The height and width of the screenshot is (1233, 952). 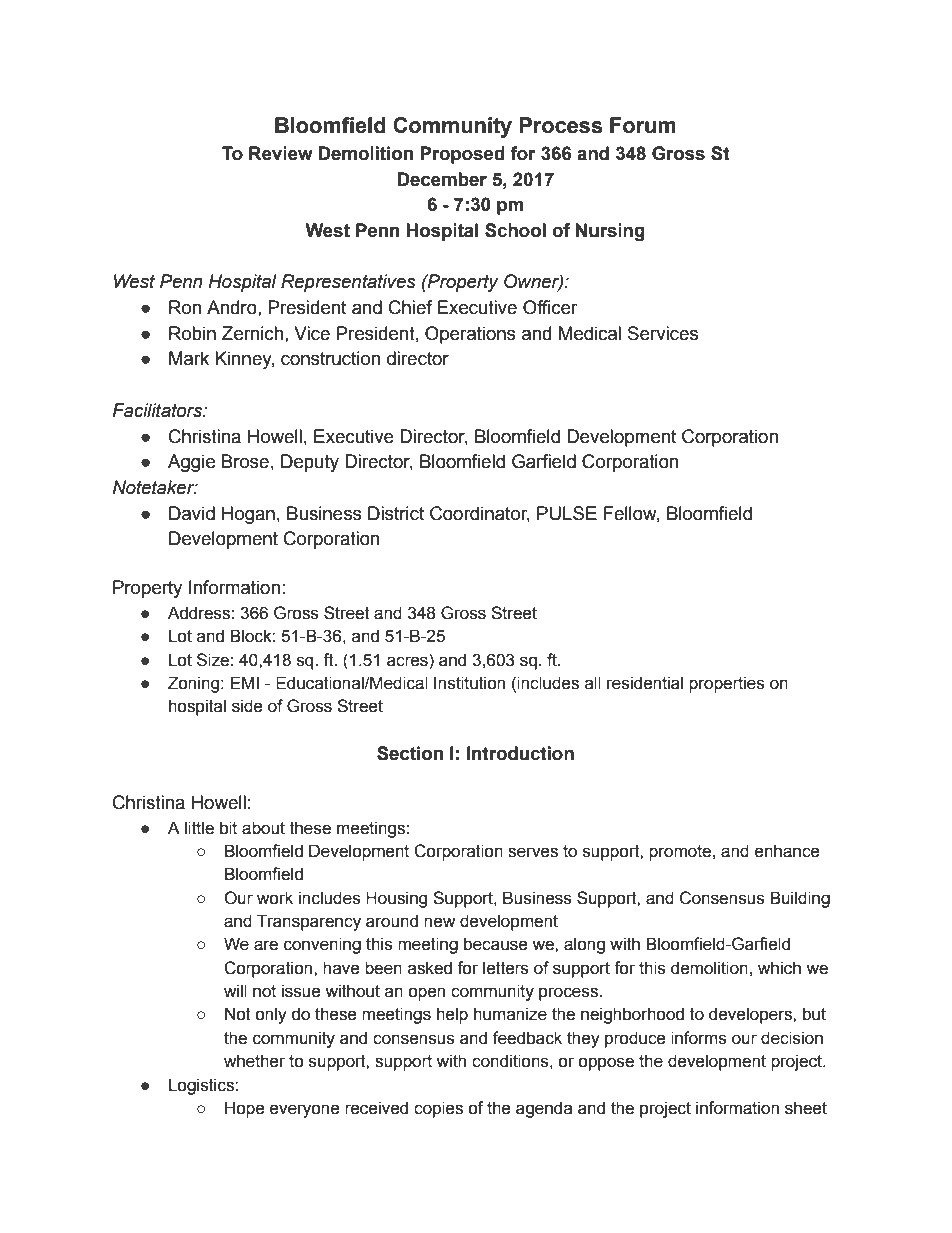 What do you see at coordinates (800, 899) in the screenshot?
I see `Building` at bounding box center [800, 899].
